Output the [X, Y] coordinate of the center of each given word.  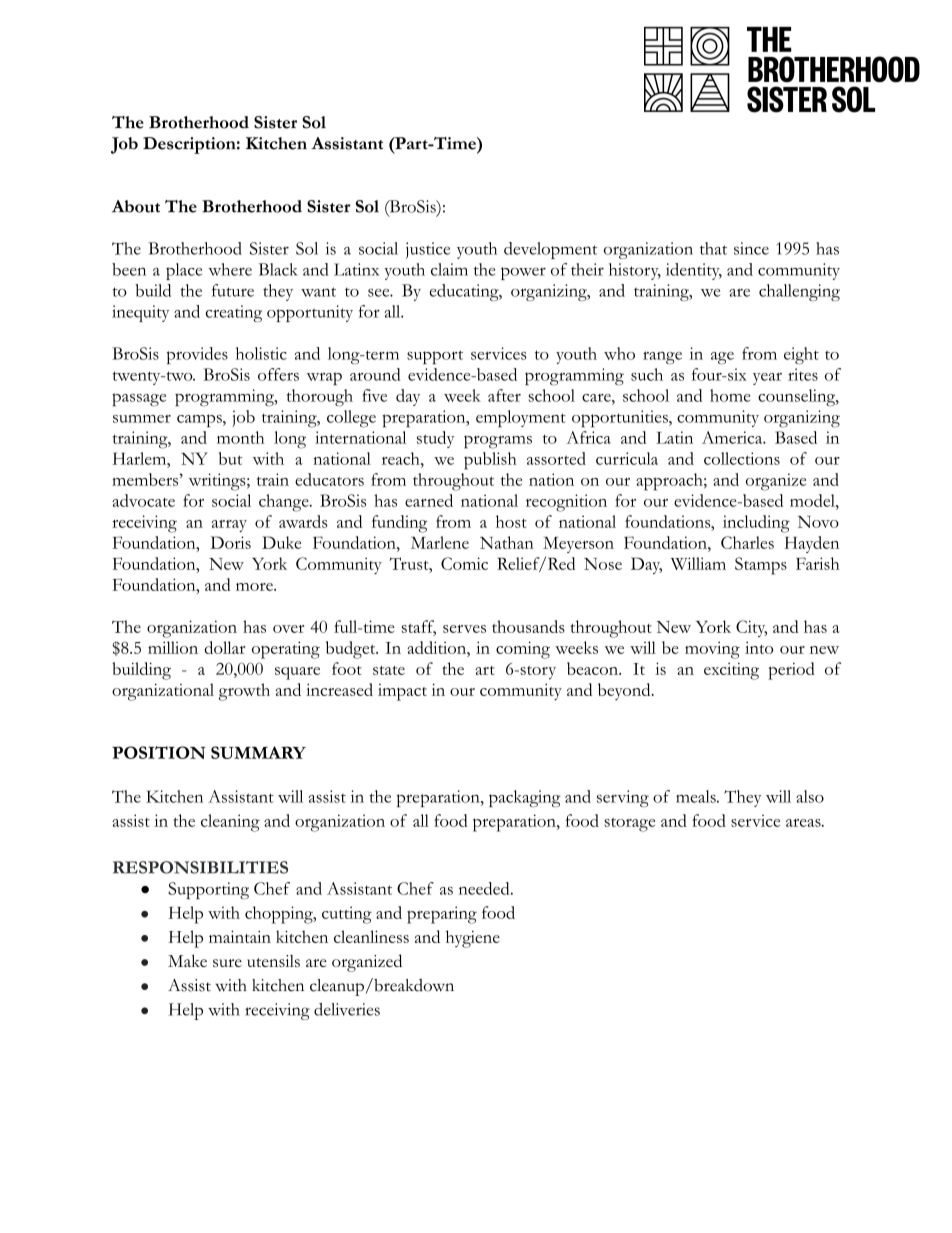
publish [490, 461]
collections [742, 458]
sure [227, 963]
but [230, 458]
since [751, 248]
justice [428, 250]
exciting [731, 671]
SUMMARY [258, 752]
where [230, 269]
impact [402, 692]
